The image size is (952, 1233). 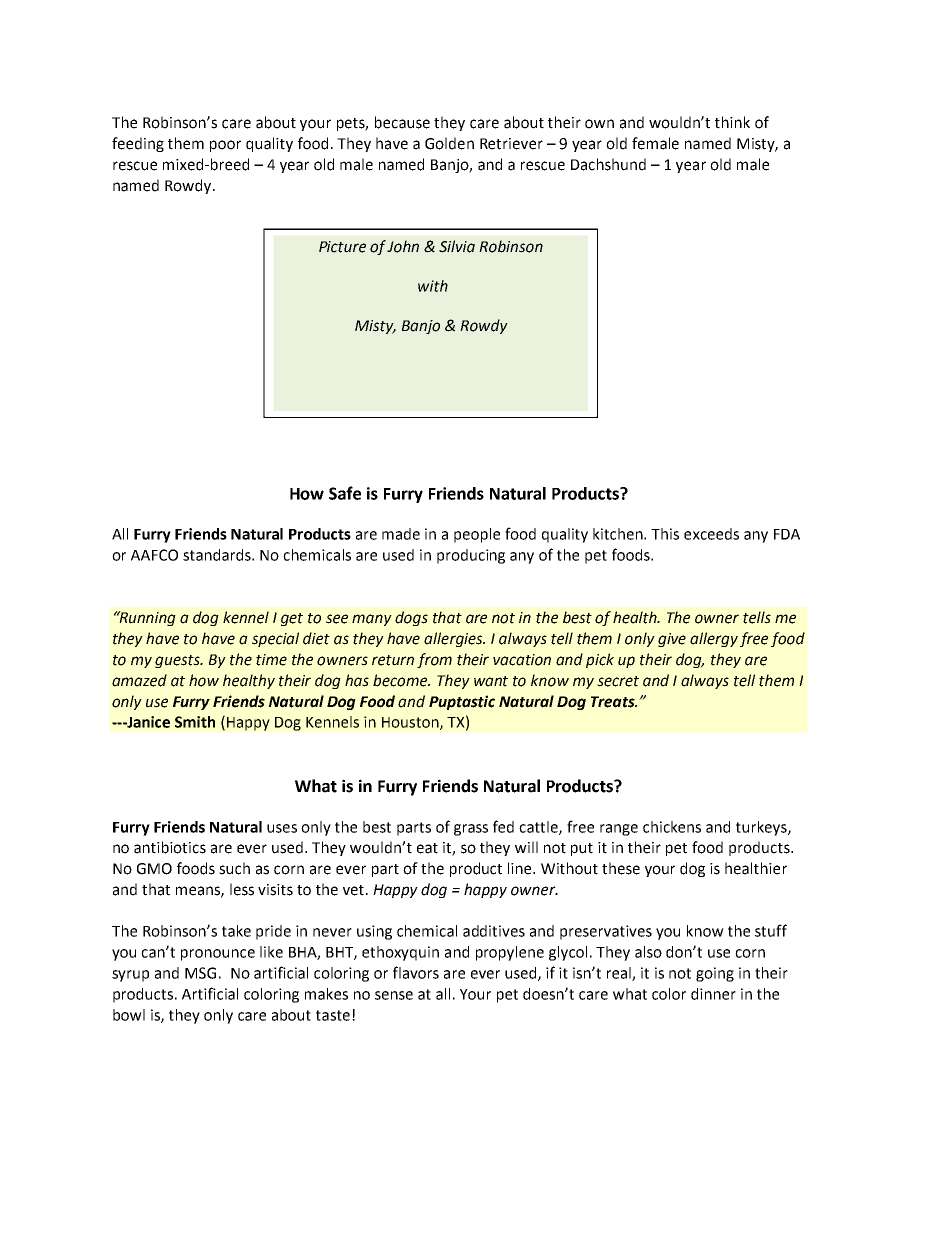 I want to click on dinner, so click(x=713, y=994).
